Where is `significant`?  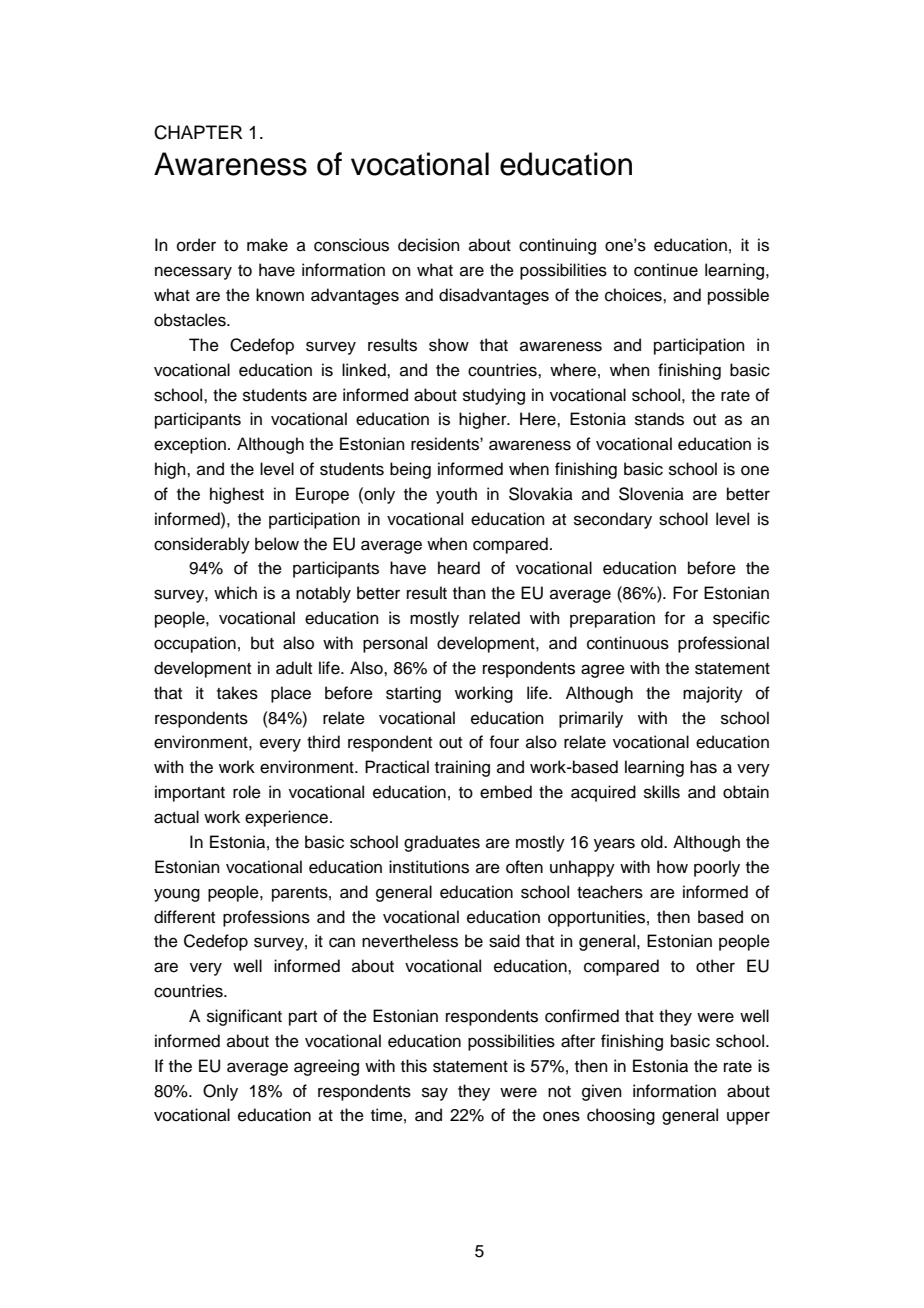
significant is located at coordinates (244, 1017).
